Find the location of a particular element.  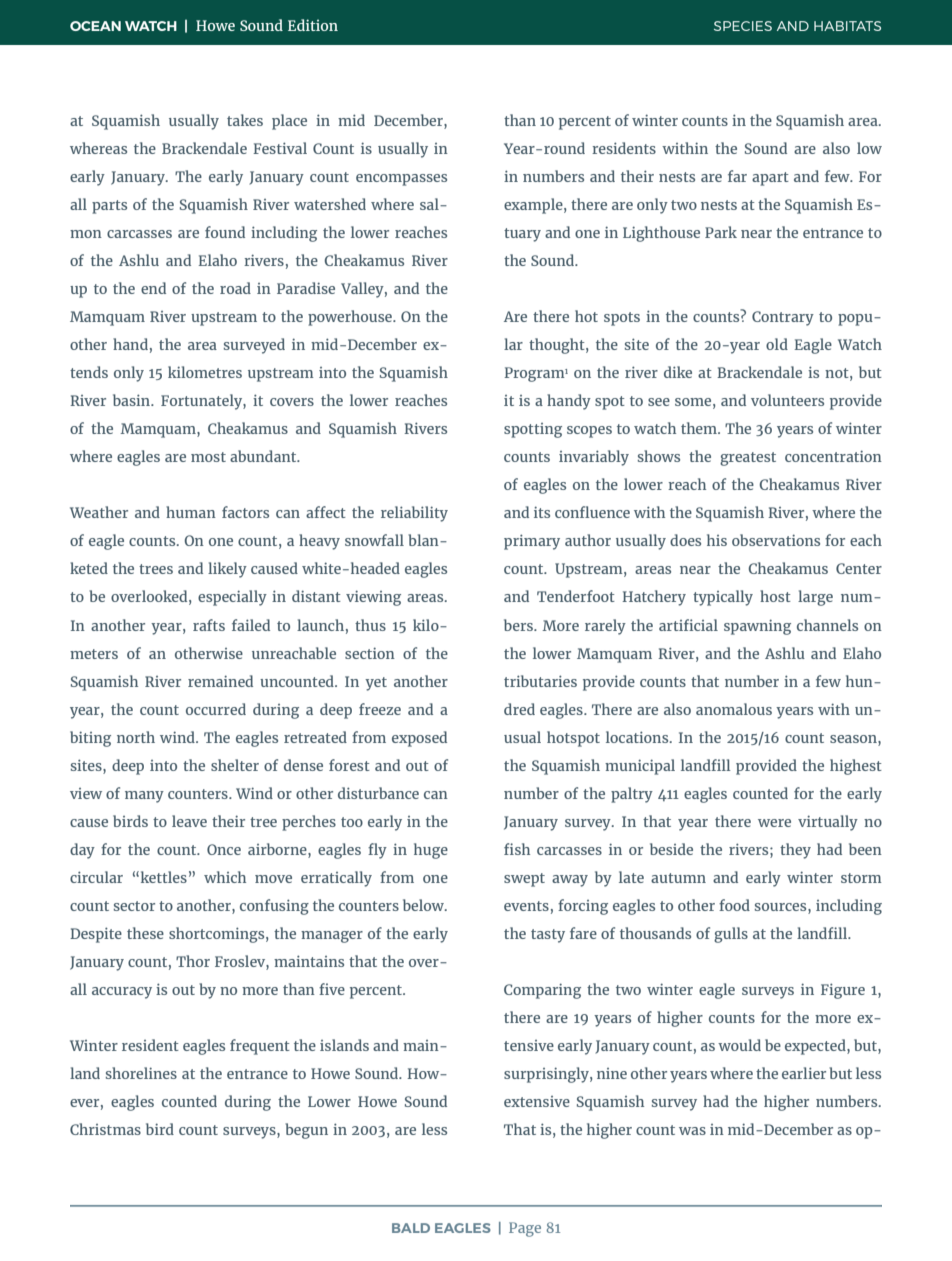

tributaries is located at coordinates (540, 681).
